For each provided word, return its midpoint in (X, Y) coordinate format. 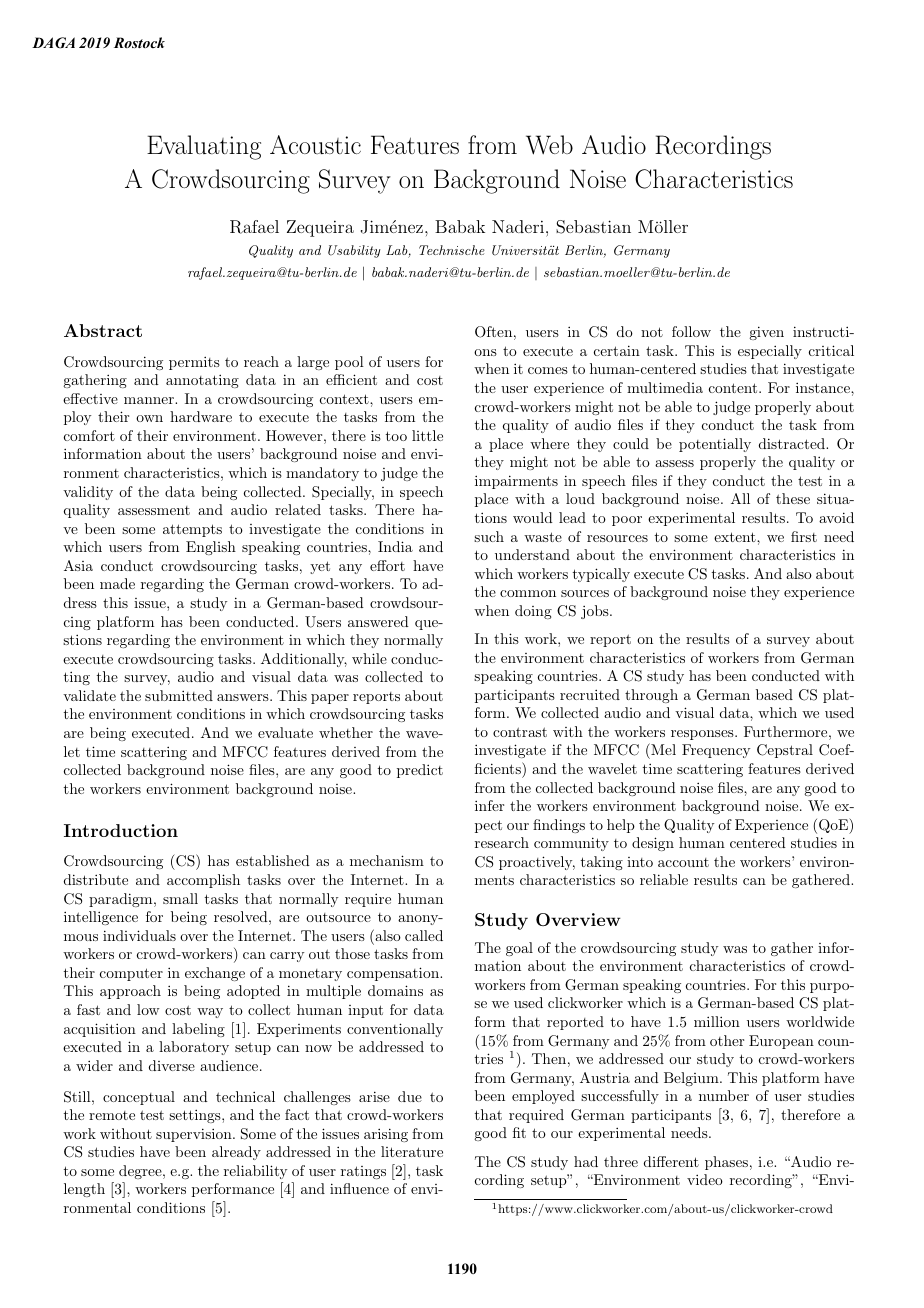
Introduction (121, 830)
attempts (192, 530)
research (502, 842)
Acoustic (315, 144)
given (766, 333)
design (653, 844)
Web (549, 145)
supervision (195, 1135)
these (793, 498)
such (489, 536)
